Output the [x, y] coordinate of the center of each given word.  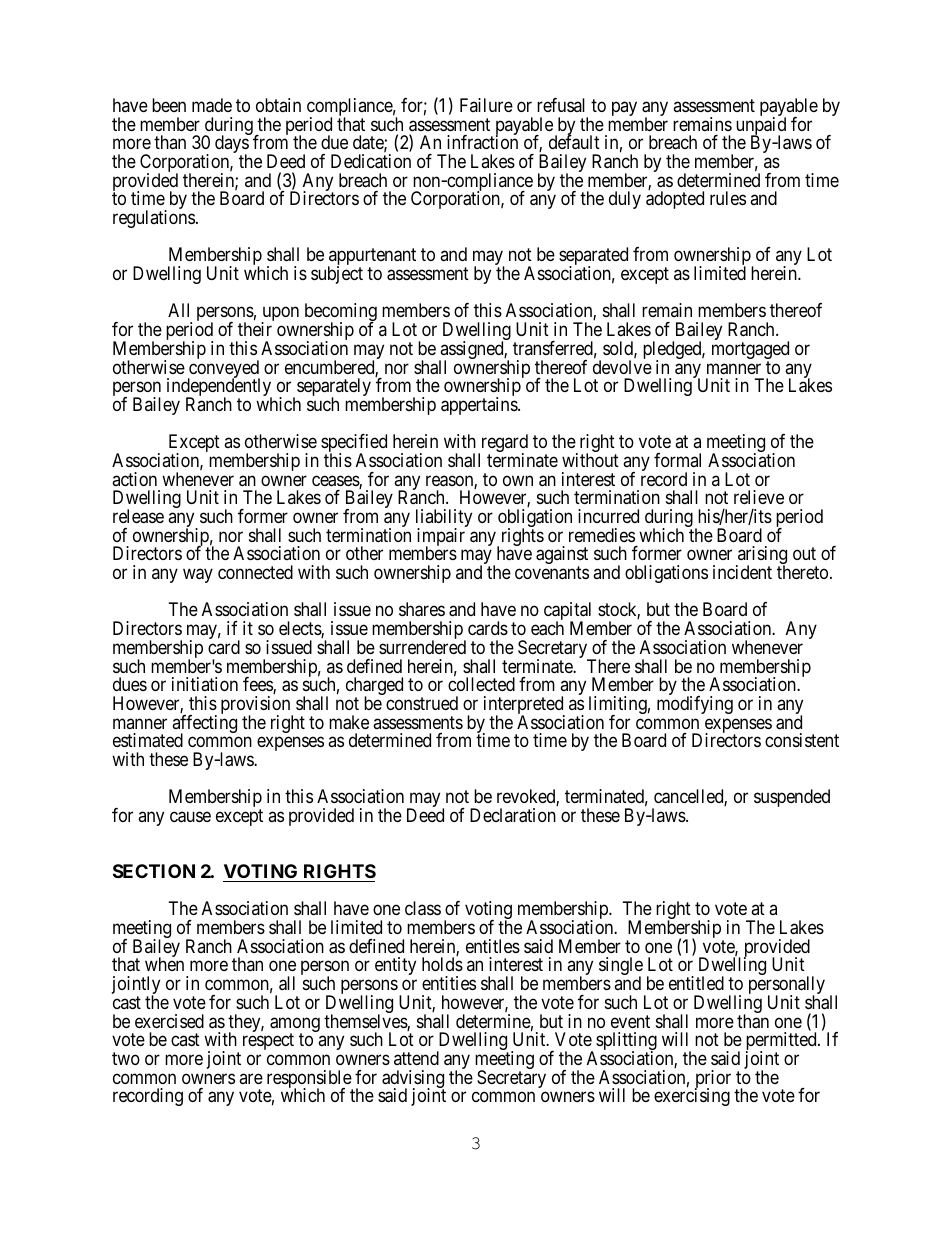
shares [422, 609]
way [198, 576]
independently [219, 388]
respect [268, 1041]
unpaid [761, 127]
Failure [486, 105]
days [232, 145]
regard [503, 444]
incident [742, 572]
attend [416, 1058]
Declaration [513, 815]
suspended [792, 798]
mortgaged [750, 351]
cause [190, 817]
